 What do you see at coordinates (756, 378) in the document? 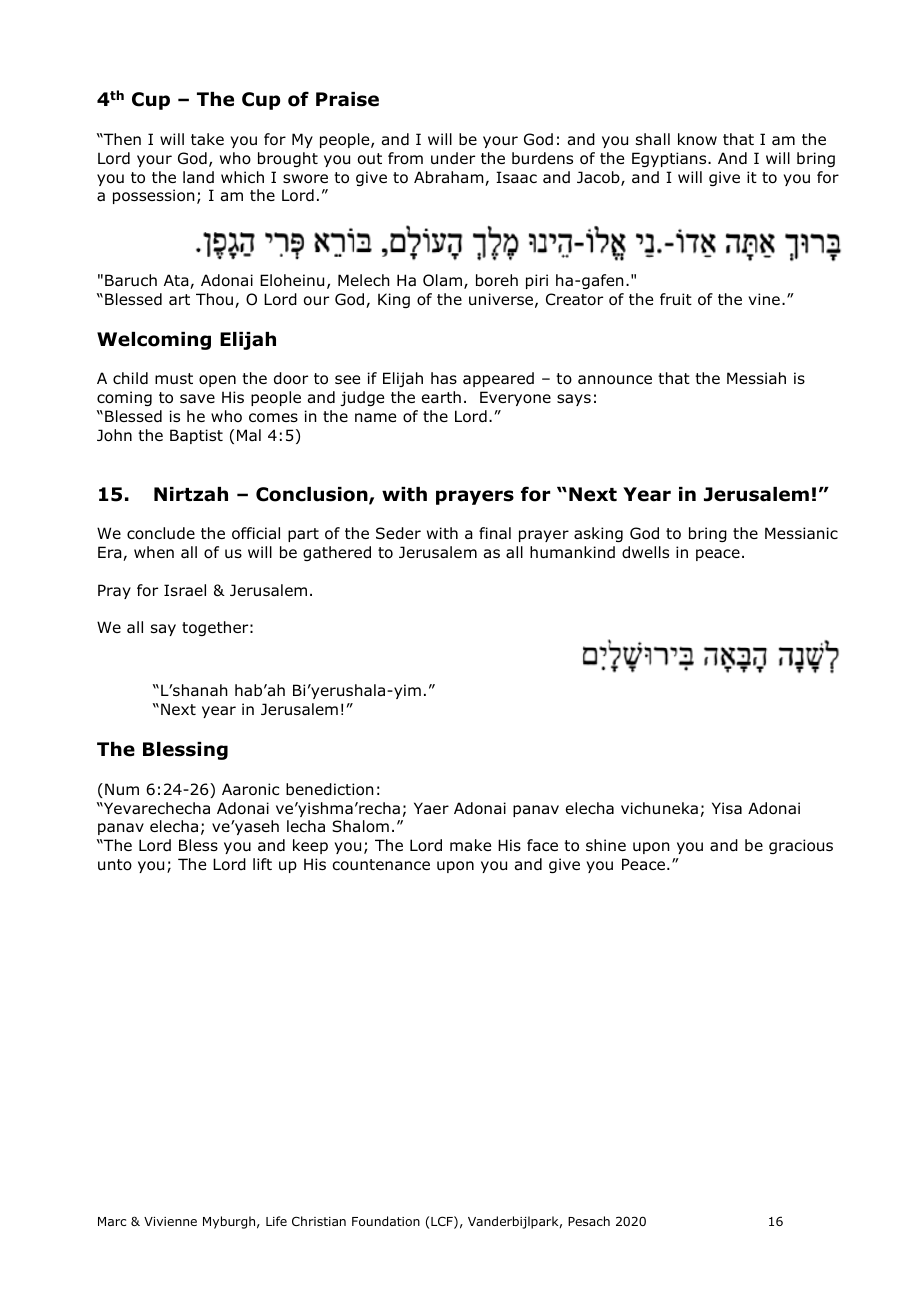
I see `Messiah` at bounding box center [756, 378].
